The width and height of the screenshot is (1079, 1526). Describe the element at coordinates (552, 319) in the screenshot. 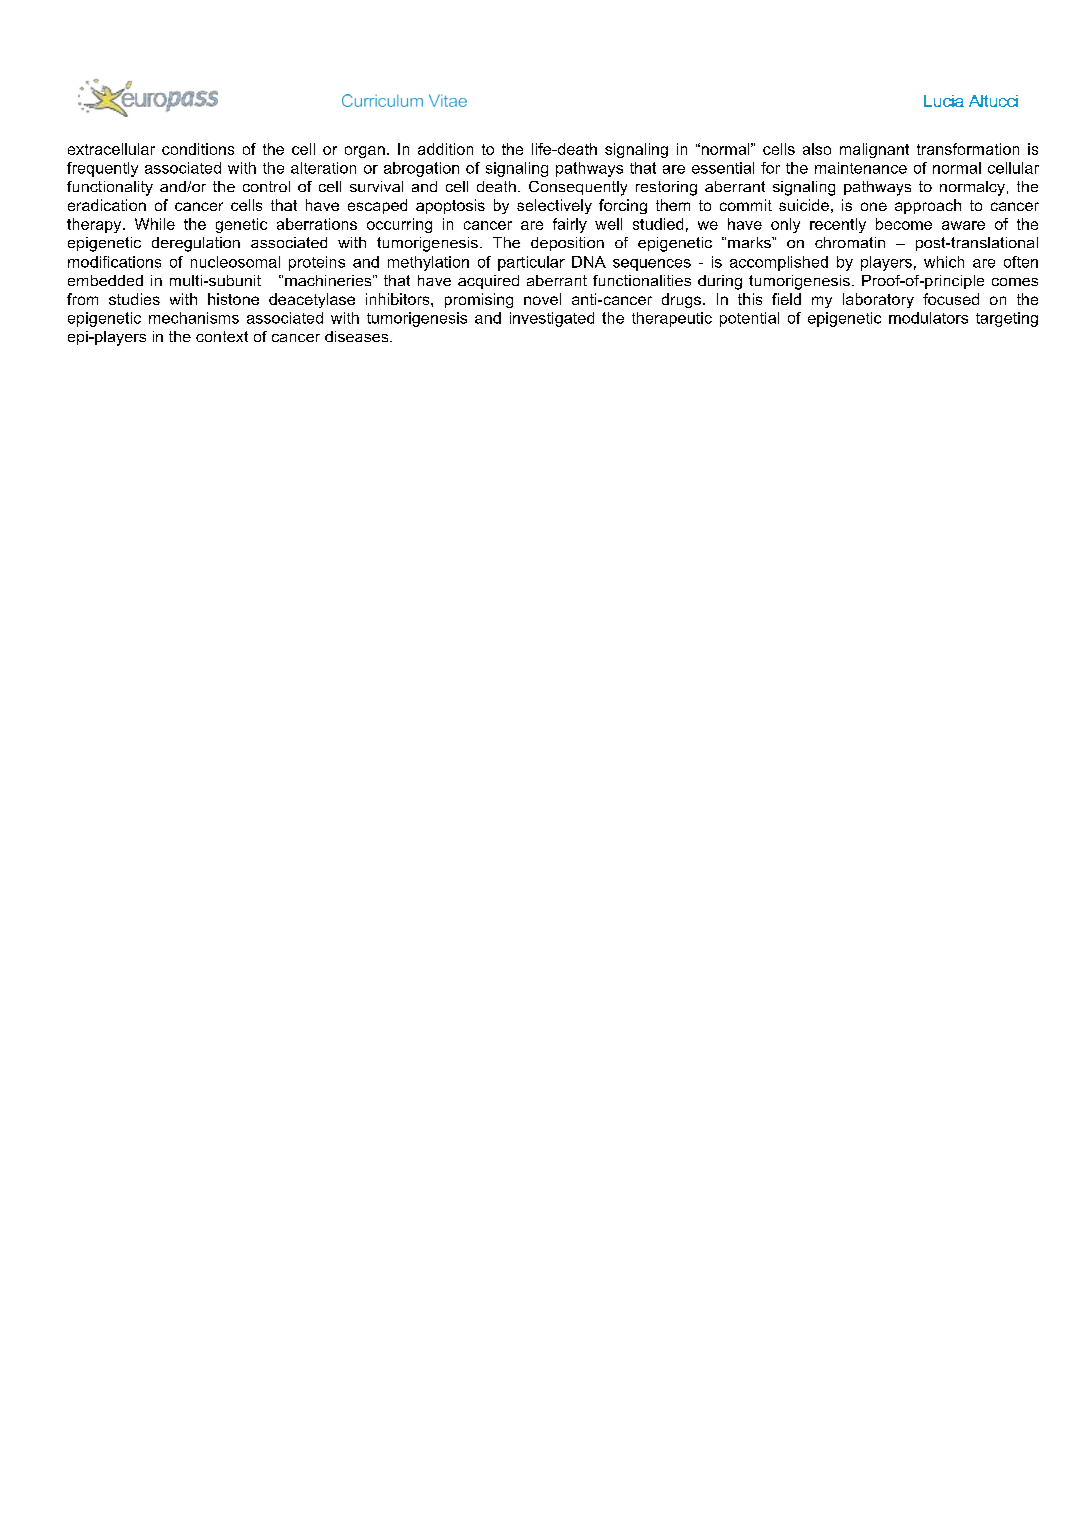

I see `investigated` at that location.
